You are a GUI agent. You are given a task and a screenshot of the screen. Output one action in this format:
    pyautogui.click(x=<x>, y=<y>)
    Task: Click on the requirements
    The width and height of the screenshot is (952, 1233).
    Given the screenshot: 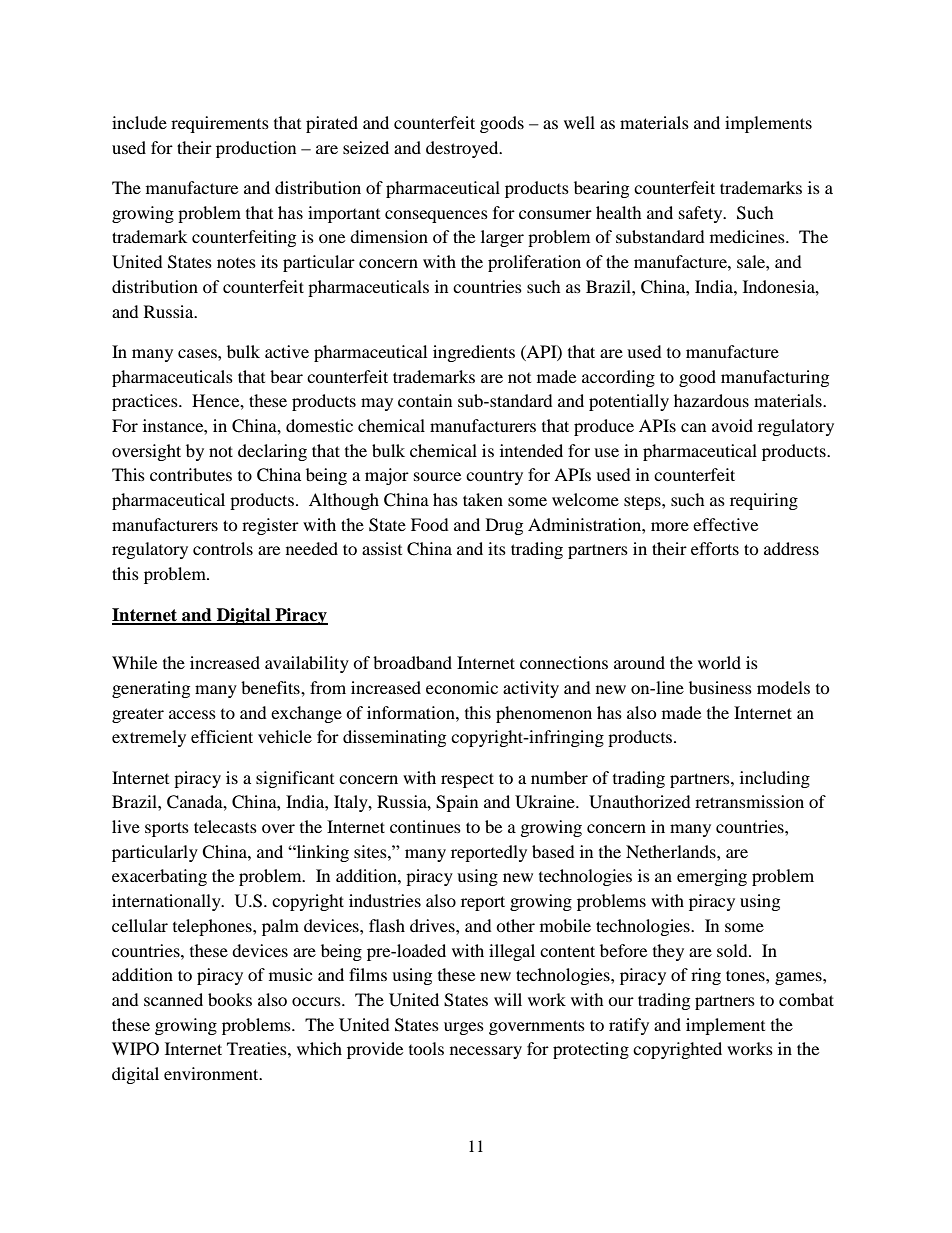 What is the action you would take?
    pyautogui.click(x=220, y=124)
